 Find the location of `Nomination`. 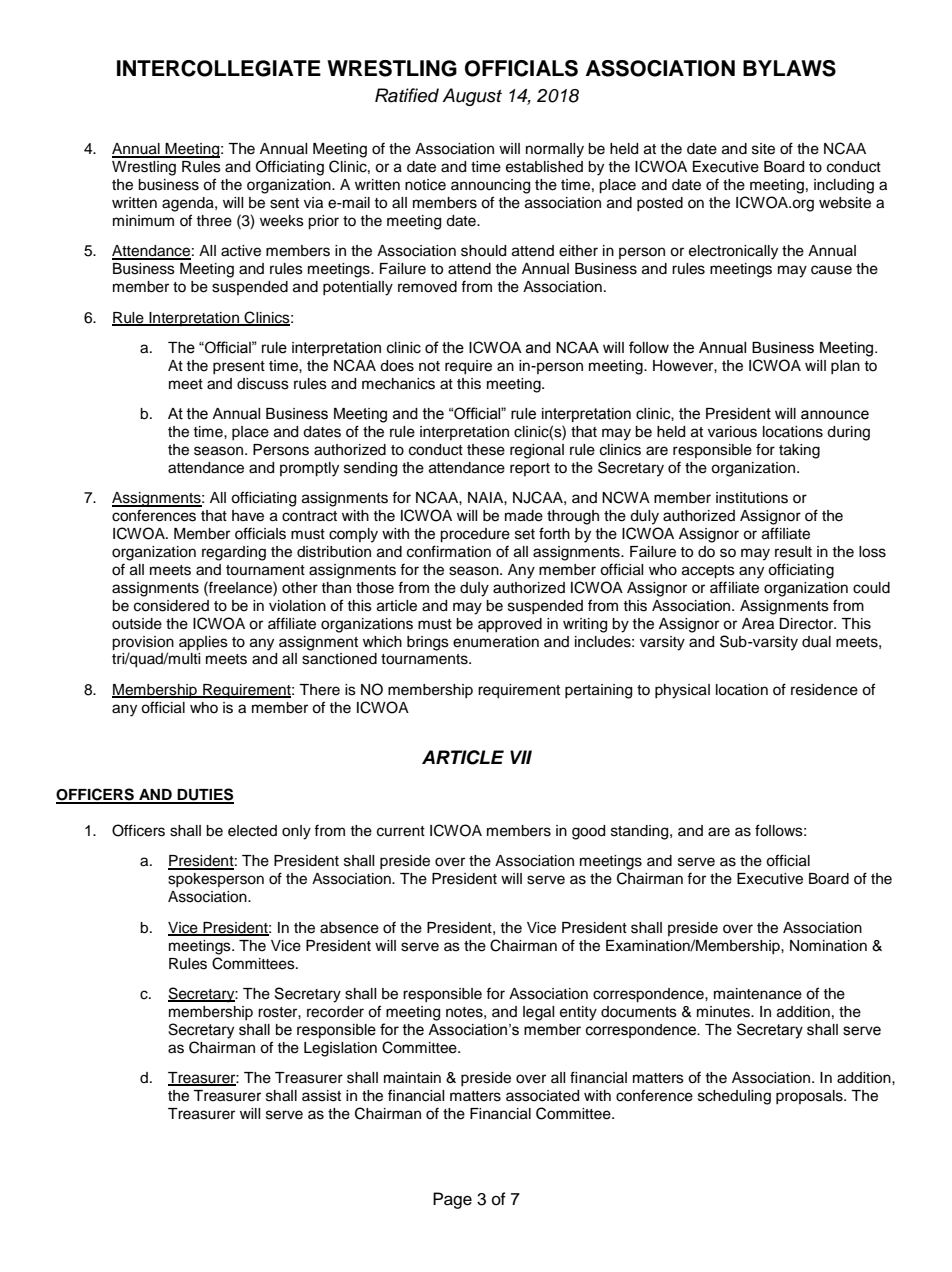

Nomination is located at coordinates (828, 946).
